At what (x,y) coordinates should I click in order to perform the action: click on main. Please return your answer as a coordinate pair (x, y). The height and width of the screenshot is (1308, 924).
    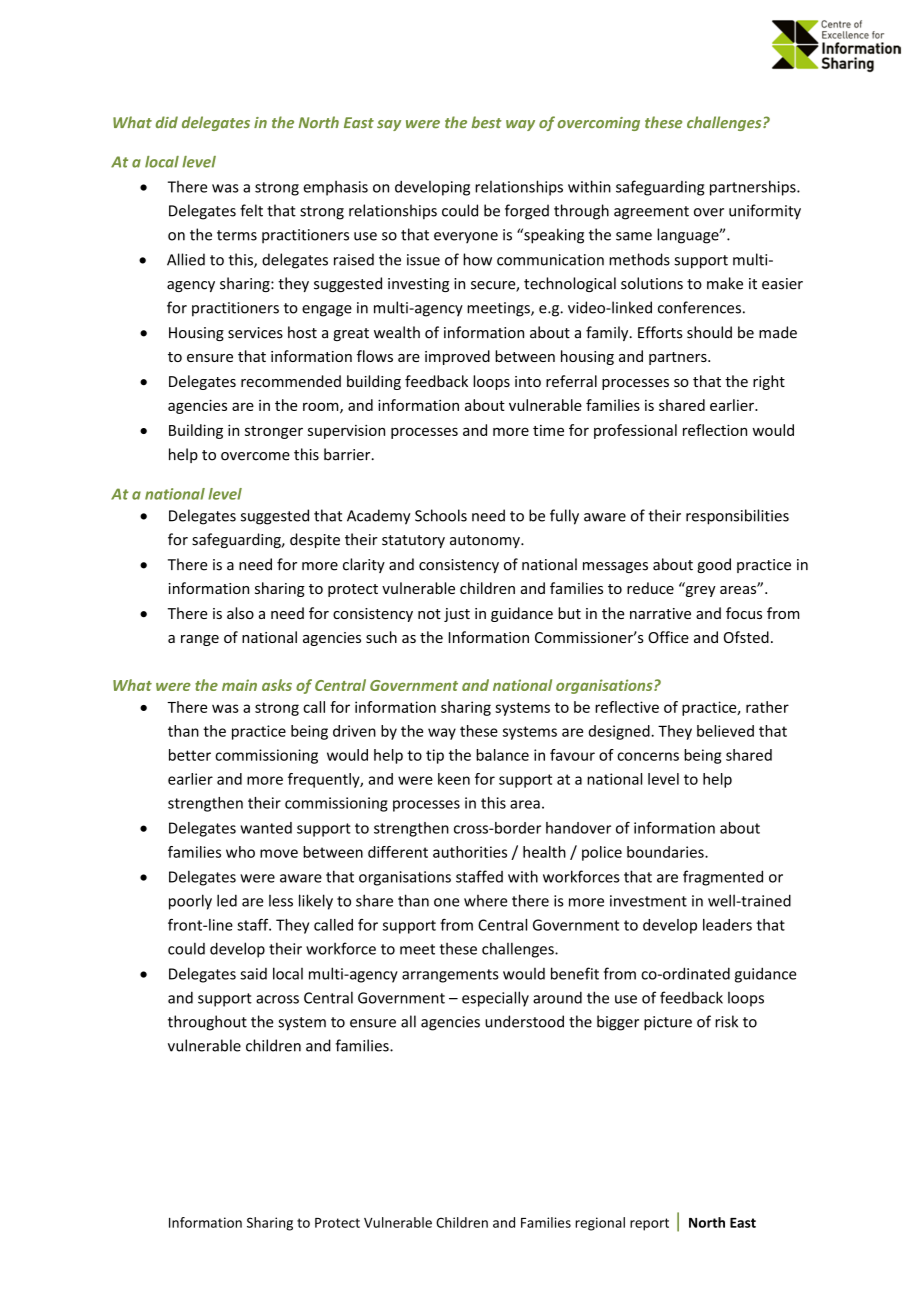
    Looking at the image, I should click on (239, 685).
